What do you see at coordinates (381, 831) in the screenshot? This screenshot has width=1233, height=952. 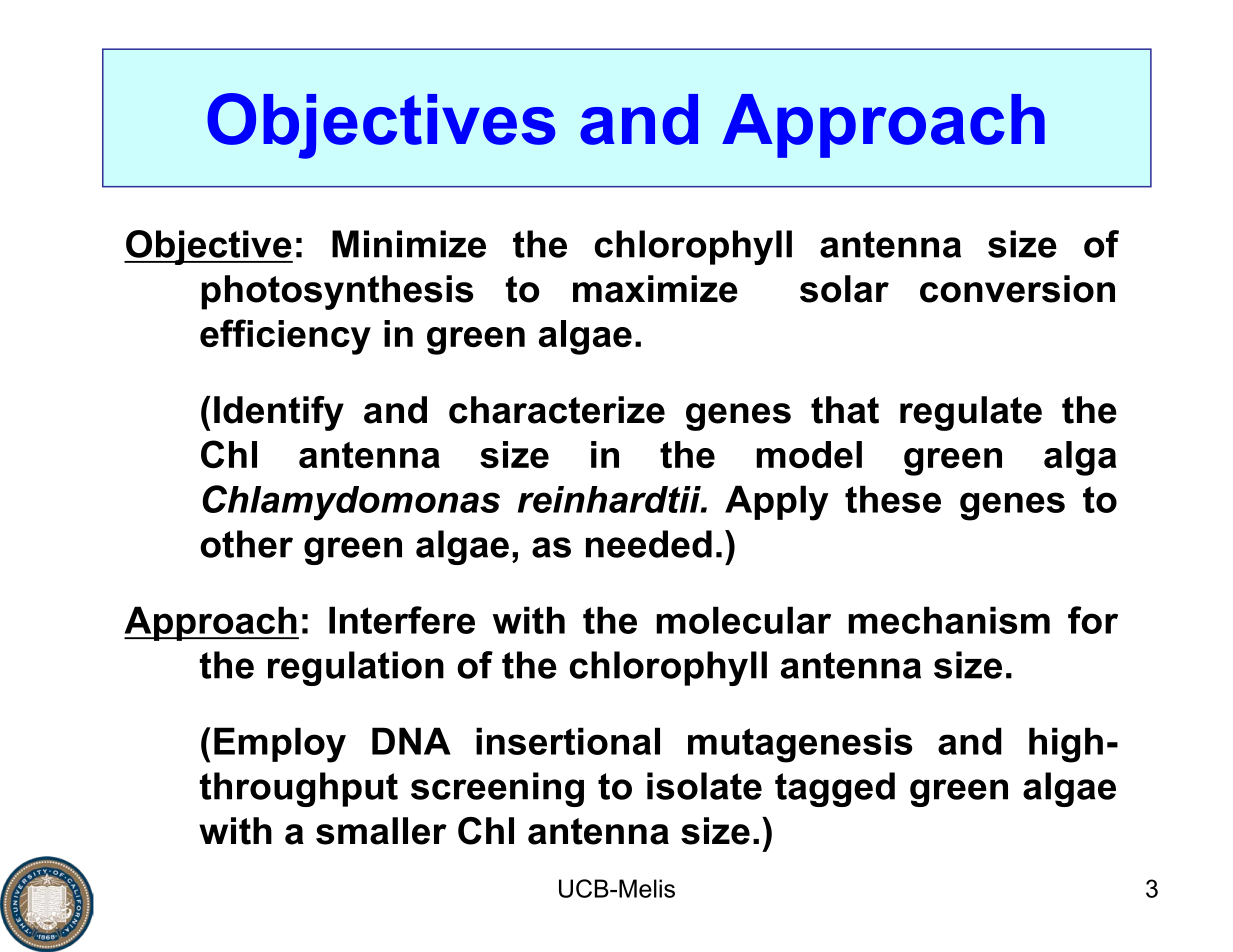 I see `smaller` at bounding box center [381, 831].
